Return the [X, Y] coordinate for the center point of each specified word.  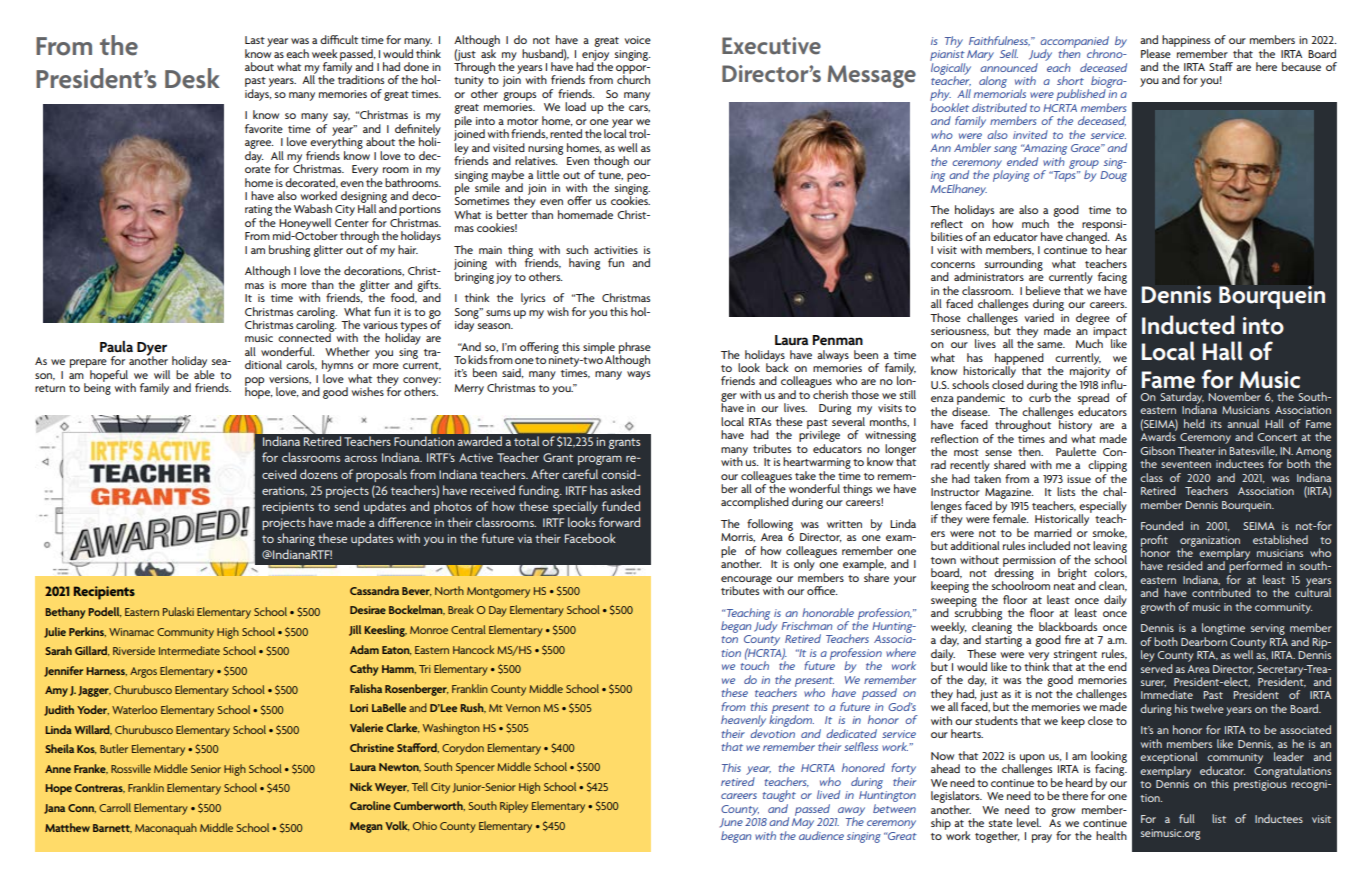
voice [637, 40]
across [361, 459]
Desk [192, 78]
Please [1156, 53]
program [600, 460]
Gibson [1158, 450]
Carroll [115, 807]
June [731, 823]
